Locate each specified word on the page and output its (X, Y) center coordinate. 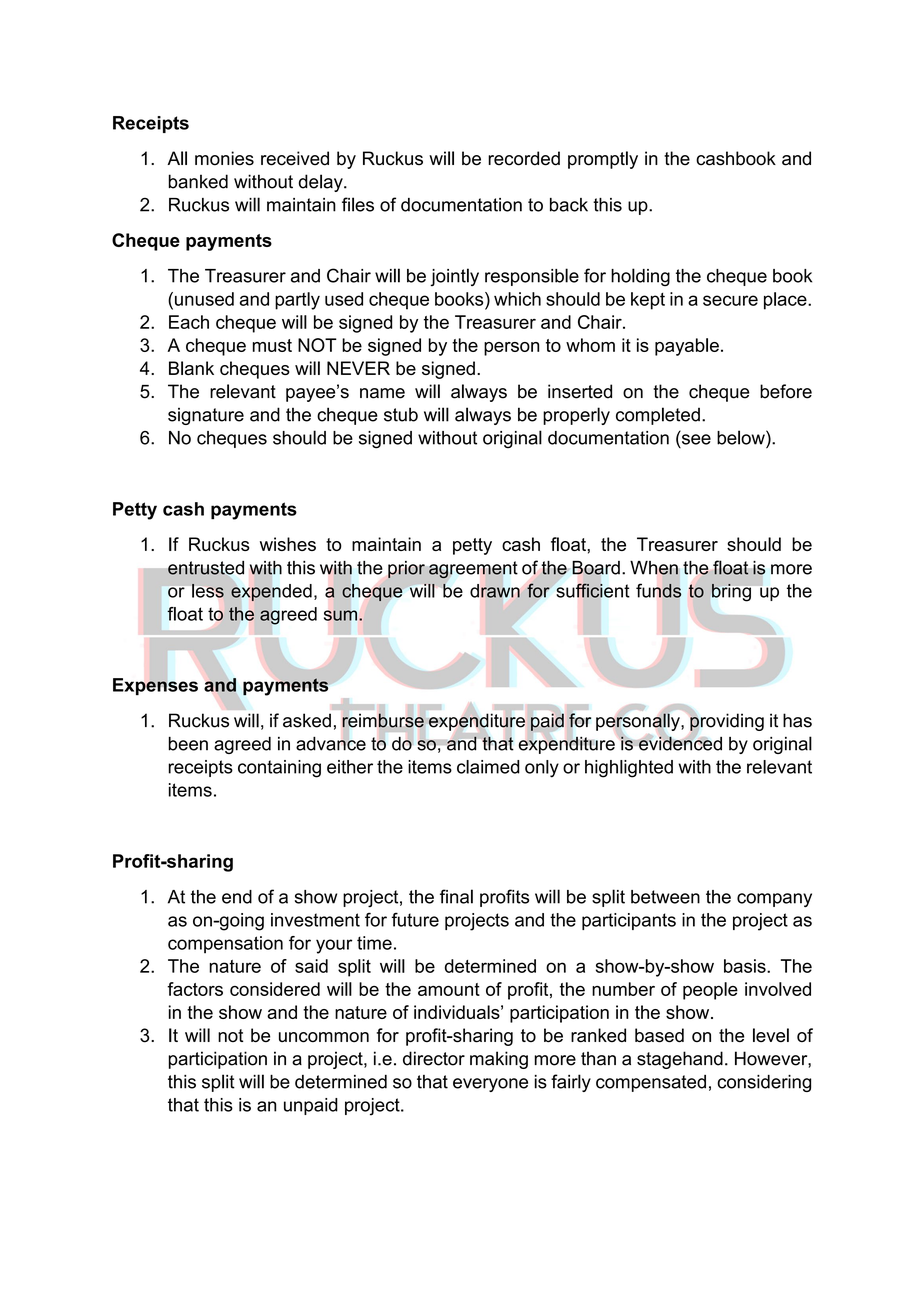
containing (279, 769)
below (742, 437)
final (456, 896)
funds (658, 590)
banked (198, 181)
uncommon (324, 1037)
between (665, 897)
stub (401, 414)
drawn (495, 591)
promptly (603, 160)
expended (271, 592)
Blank (191, 368)
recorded (524, 158)
